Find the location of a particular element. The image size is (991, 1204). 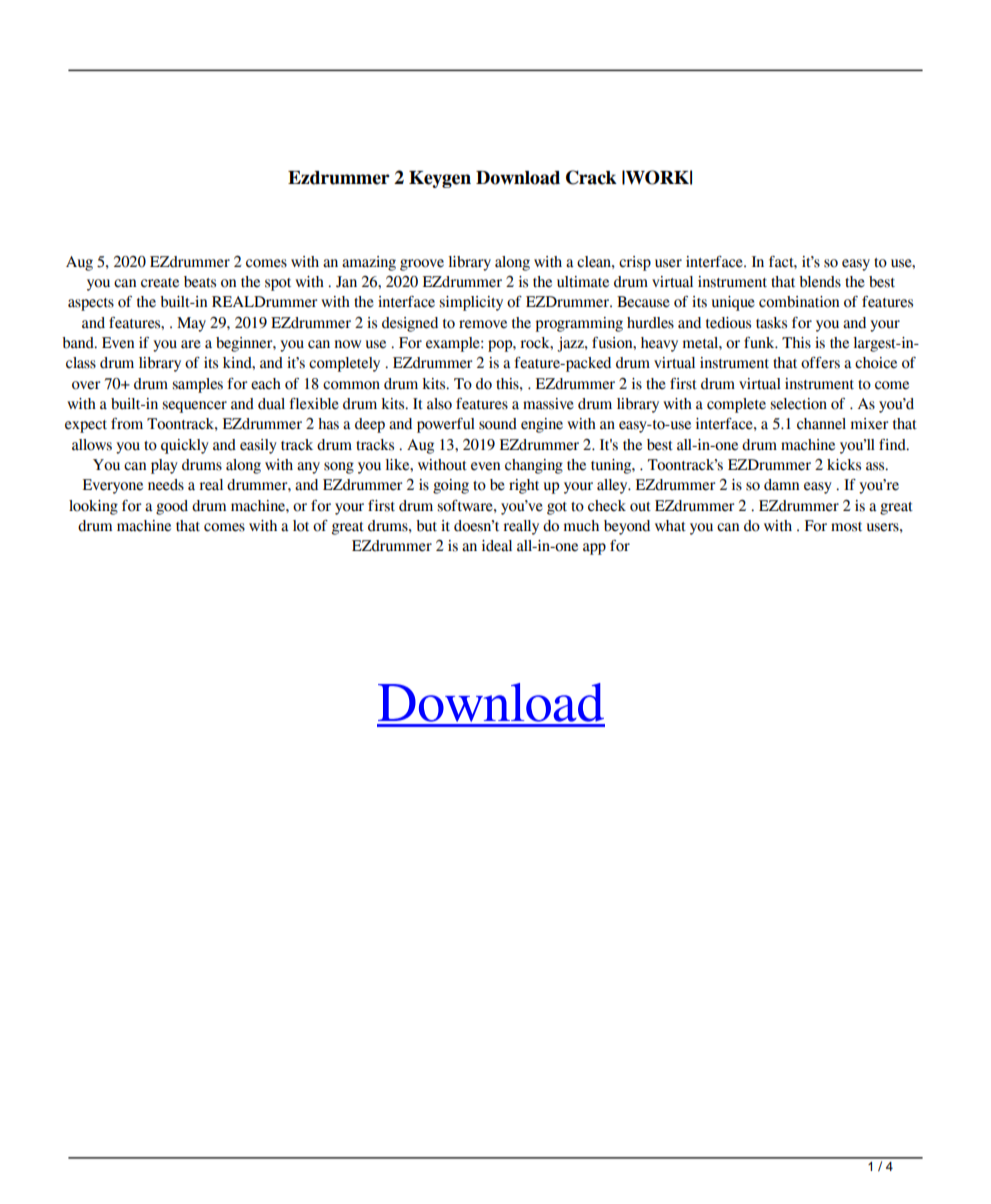

blends is located at coordinates (820, 282).
